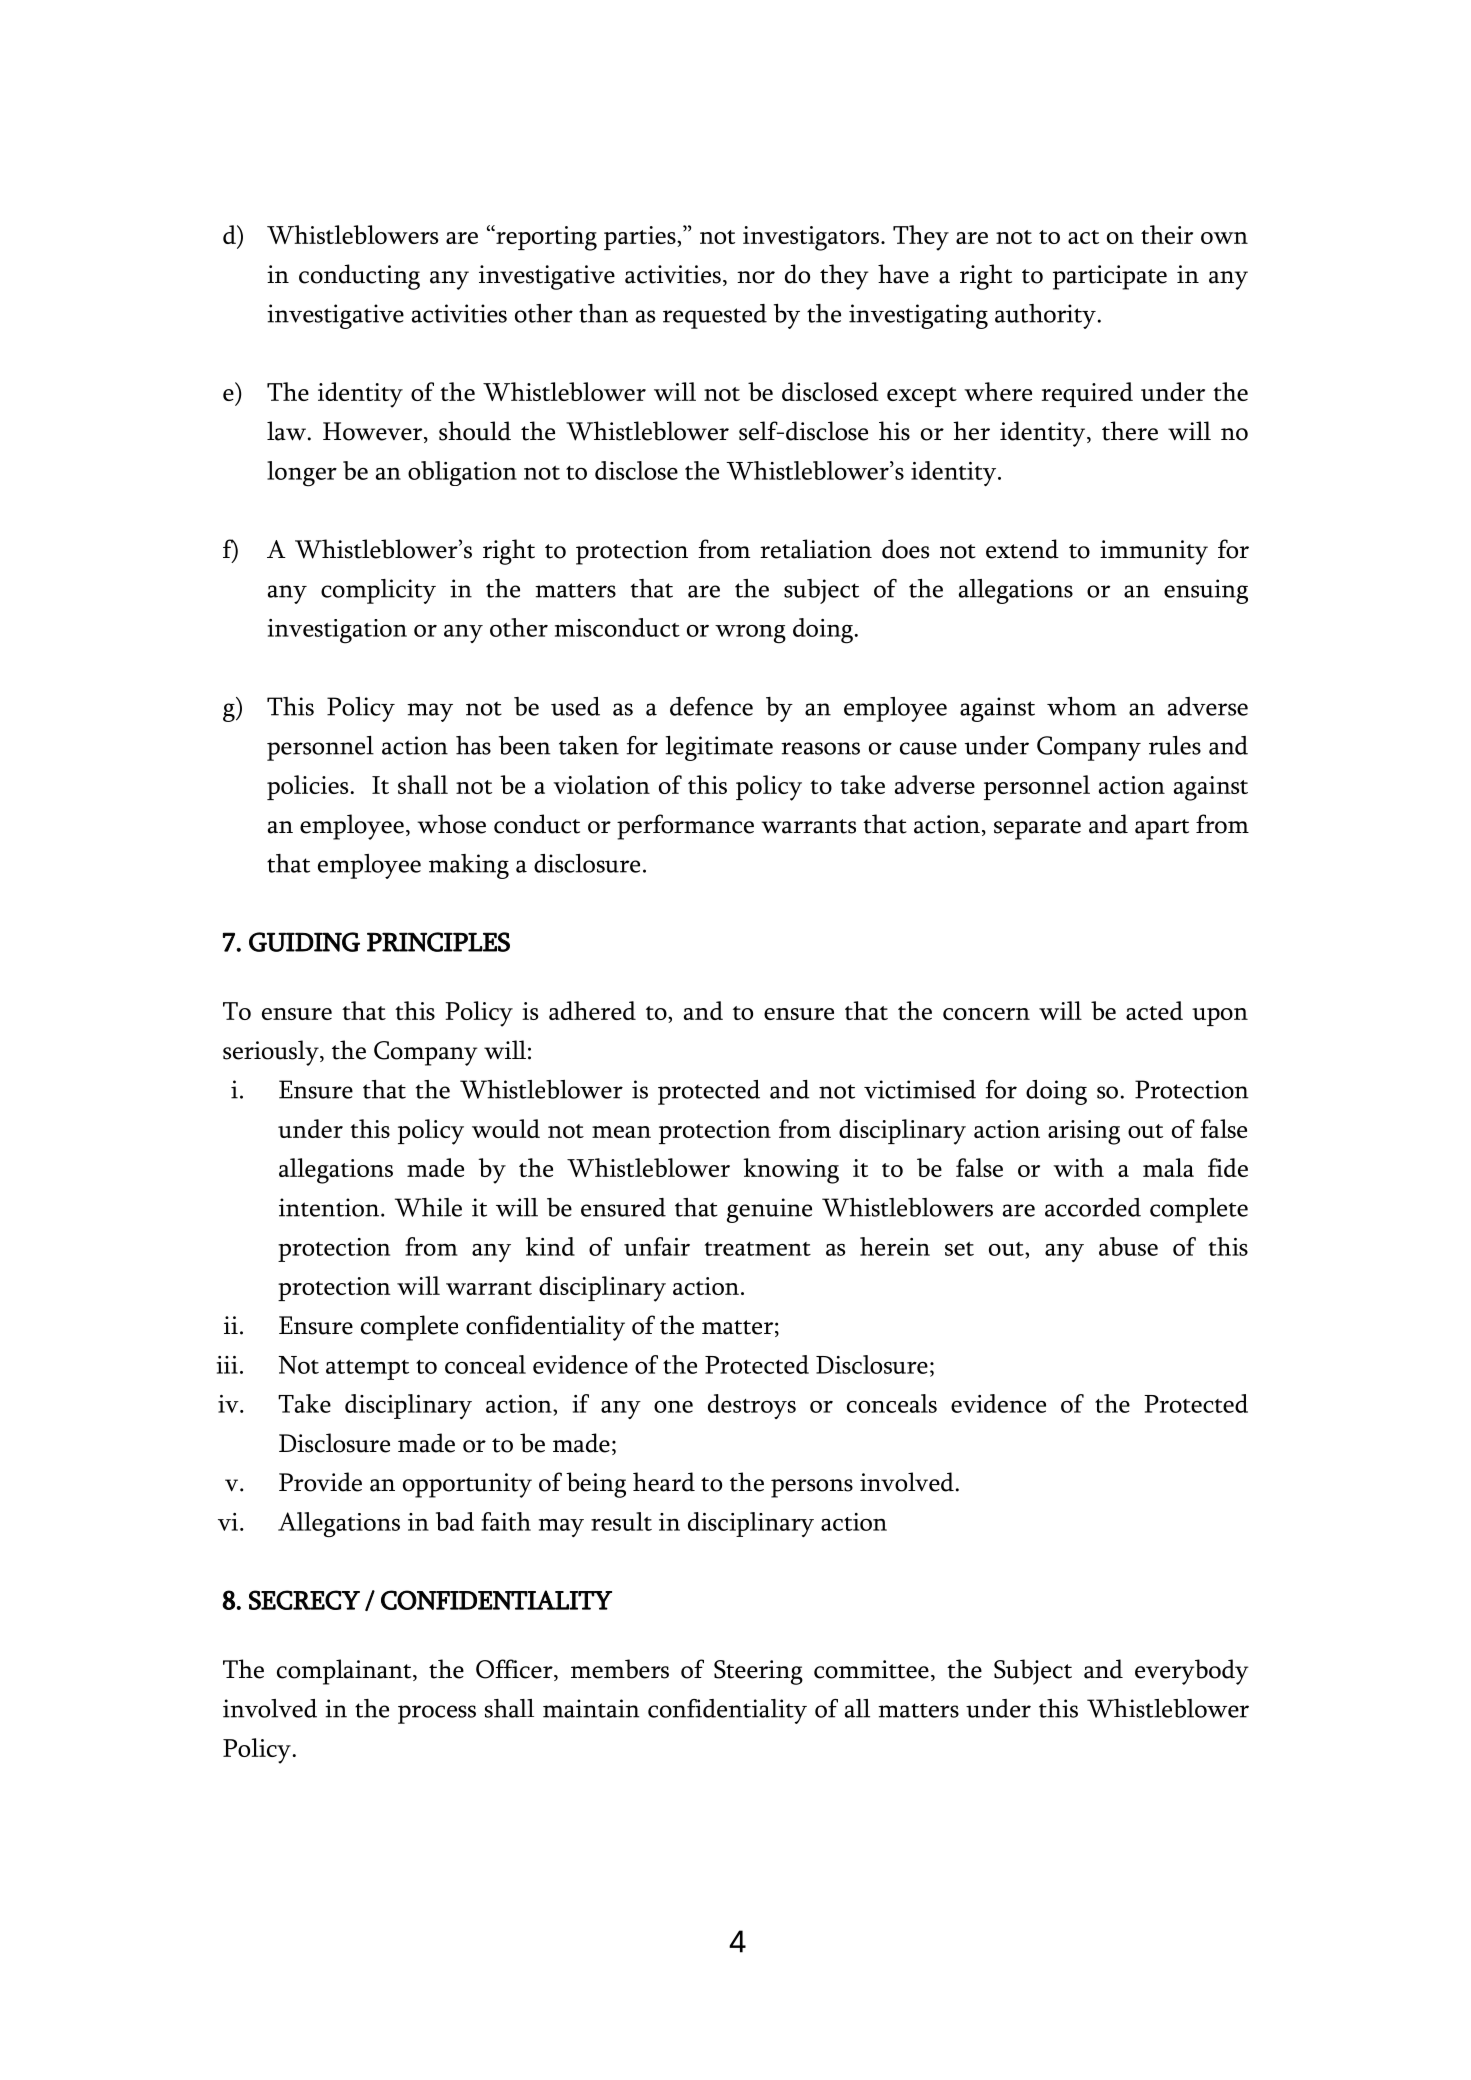 This page has width=1471, height=2080. Describe the element at coordinates (1110, 277) in the page. I see `participate` at that location.
